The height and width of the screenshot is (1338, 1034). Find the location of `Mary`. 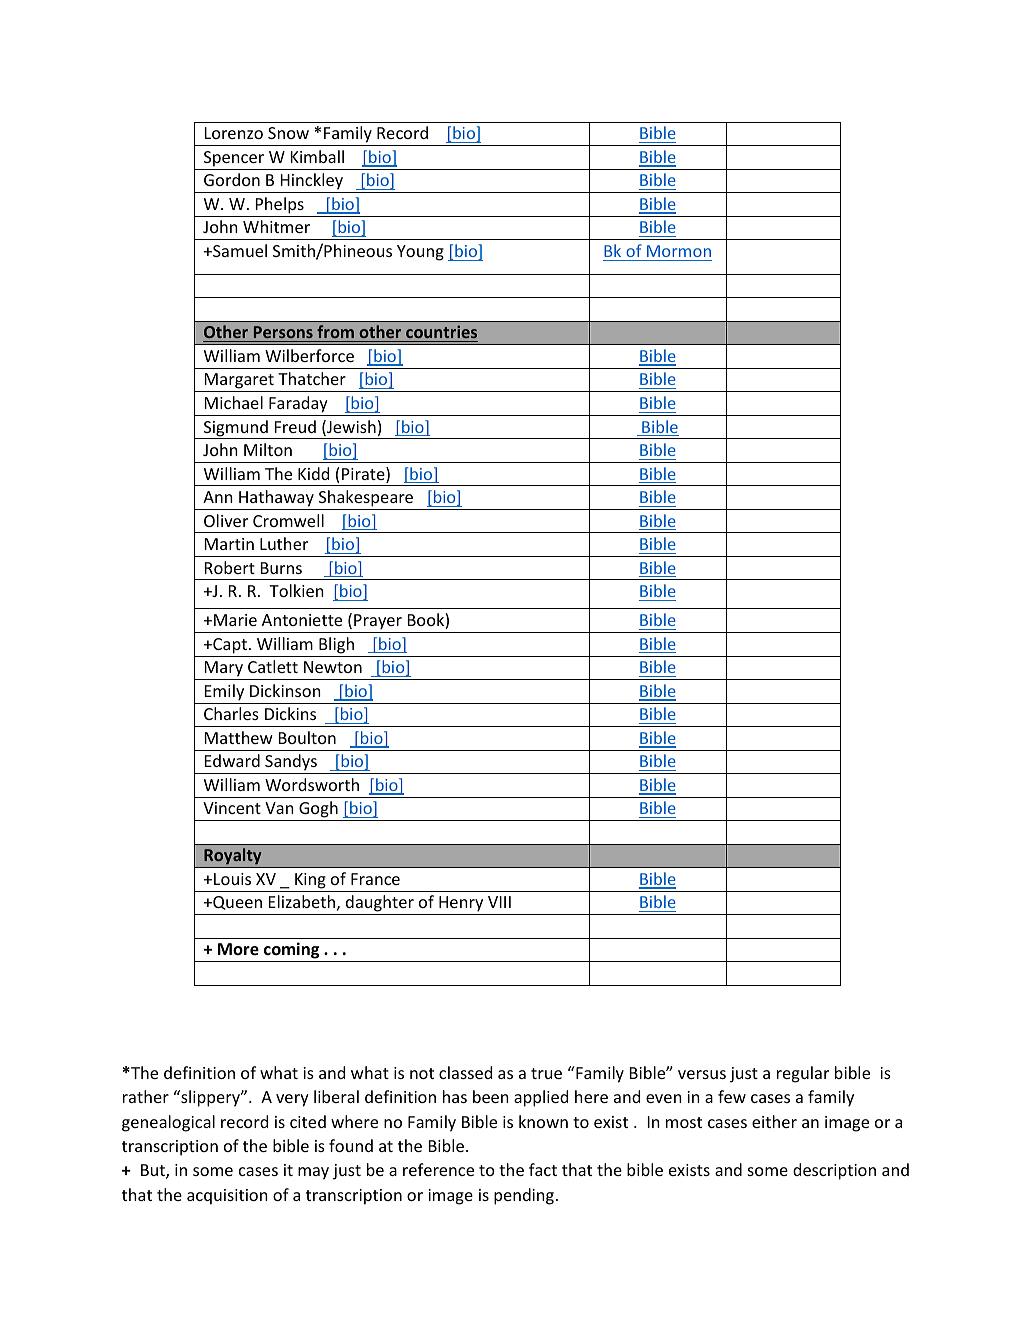

Mary is located at coordinates (223, 670).
